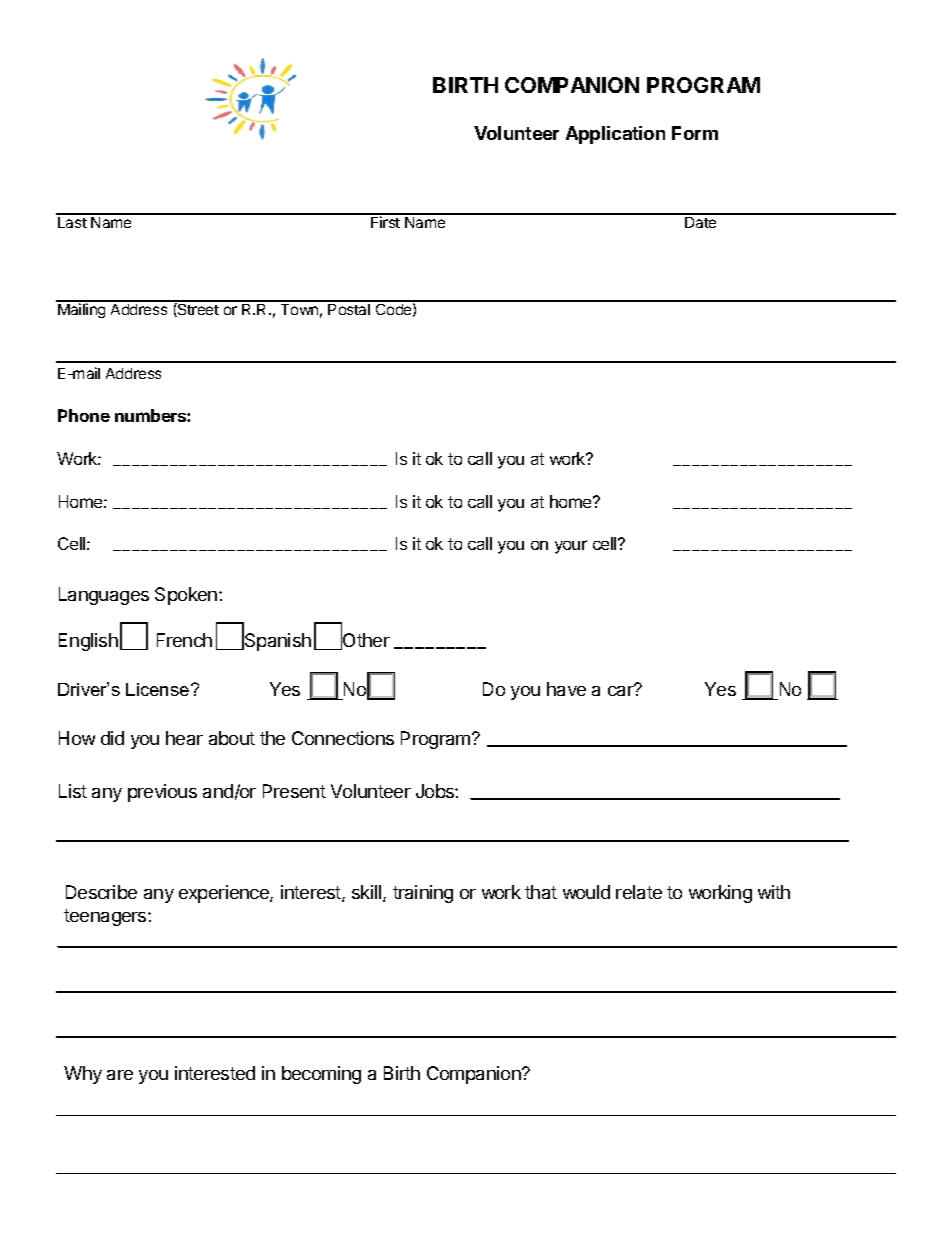  I want to click on have, so click(566, 689).
